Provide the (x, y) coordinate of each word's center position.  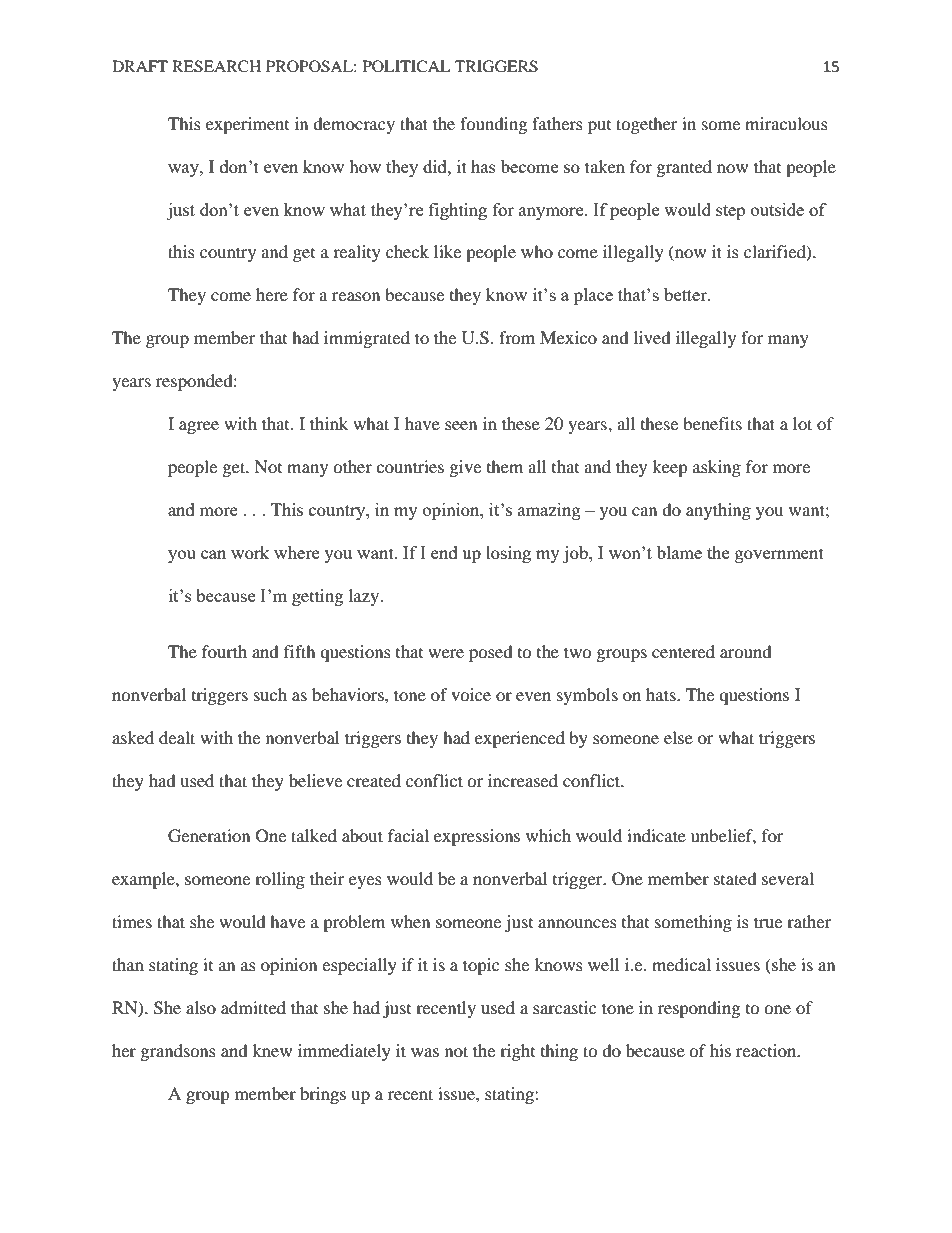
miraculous (786, 123)
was (425, 1052)
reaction (767, 1050)
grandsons (178, 1052)
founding (493, 125)
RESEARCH (216, 66)
